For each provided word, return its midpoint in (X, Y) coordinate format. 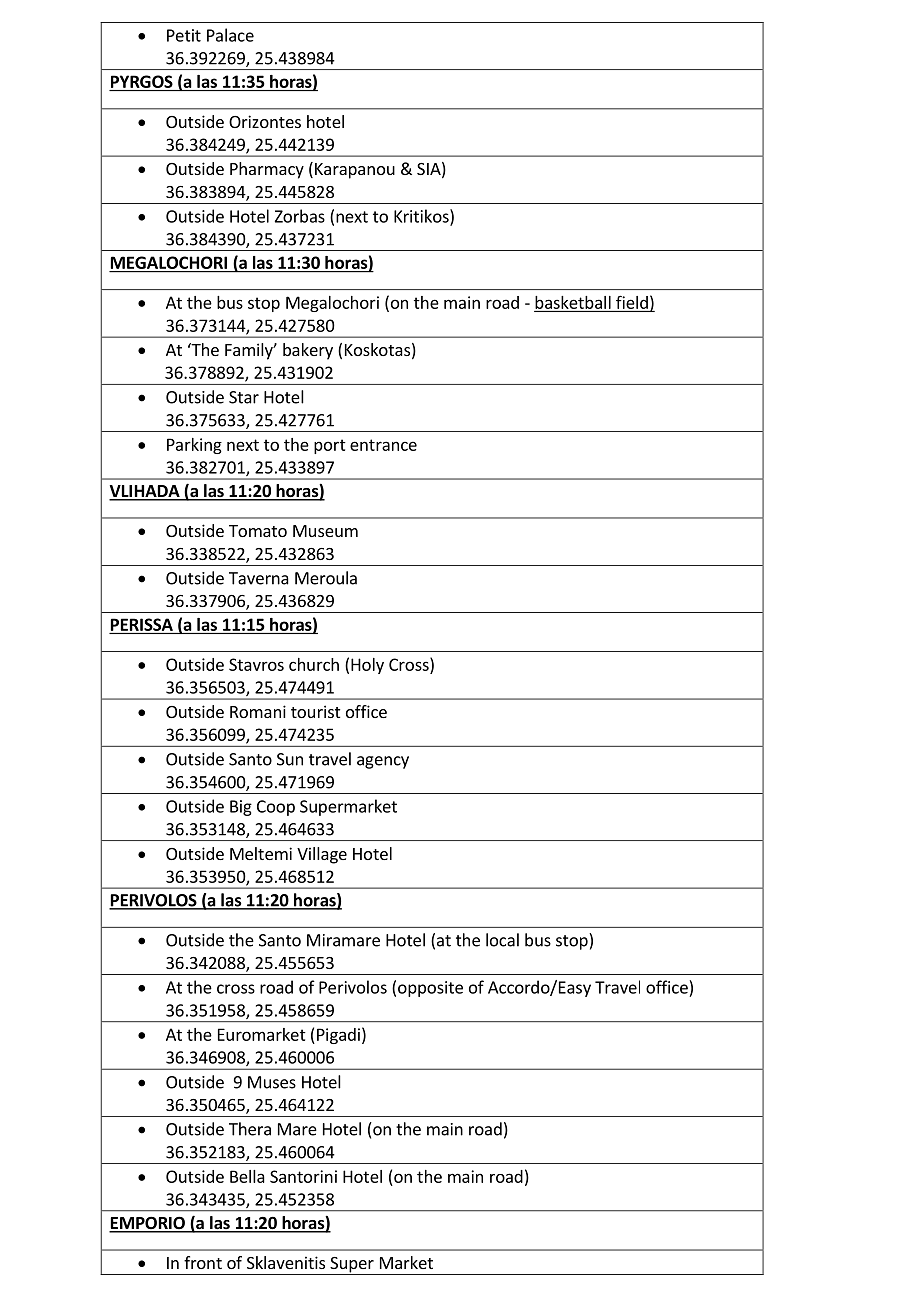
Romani (258, 711)
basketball (573, 302)
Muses (272, 1082)
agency (383, 762)
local (502, 940)
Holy (367, 666)
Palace (230, 35)
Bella (247, 1176)
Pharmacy (267, 170)
